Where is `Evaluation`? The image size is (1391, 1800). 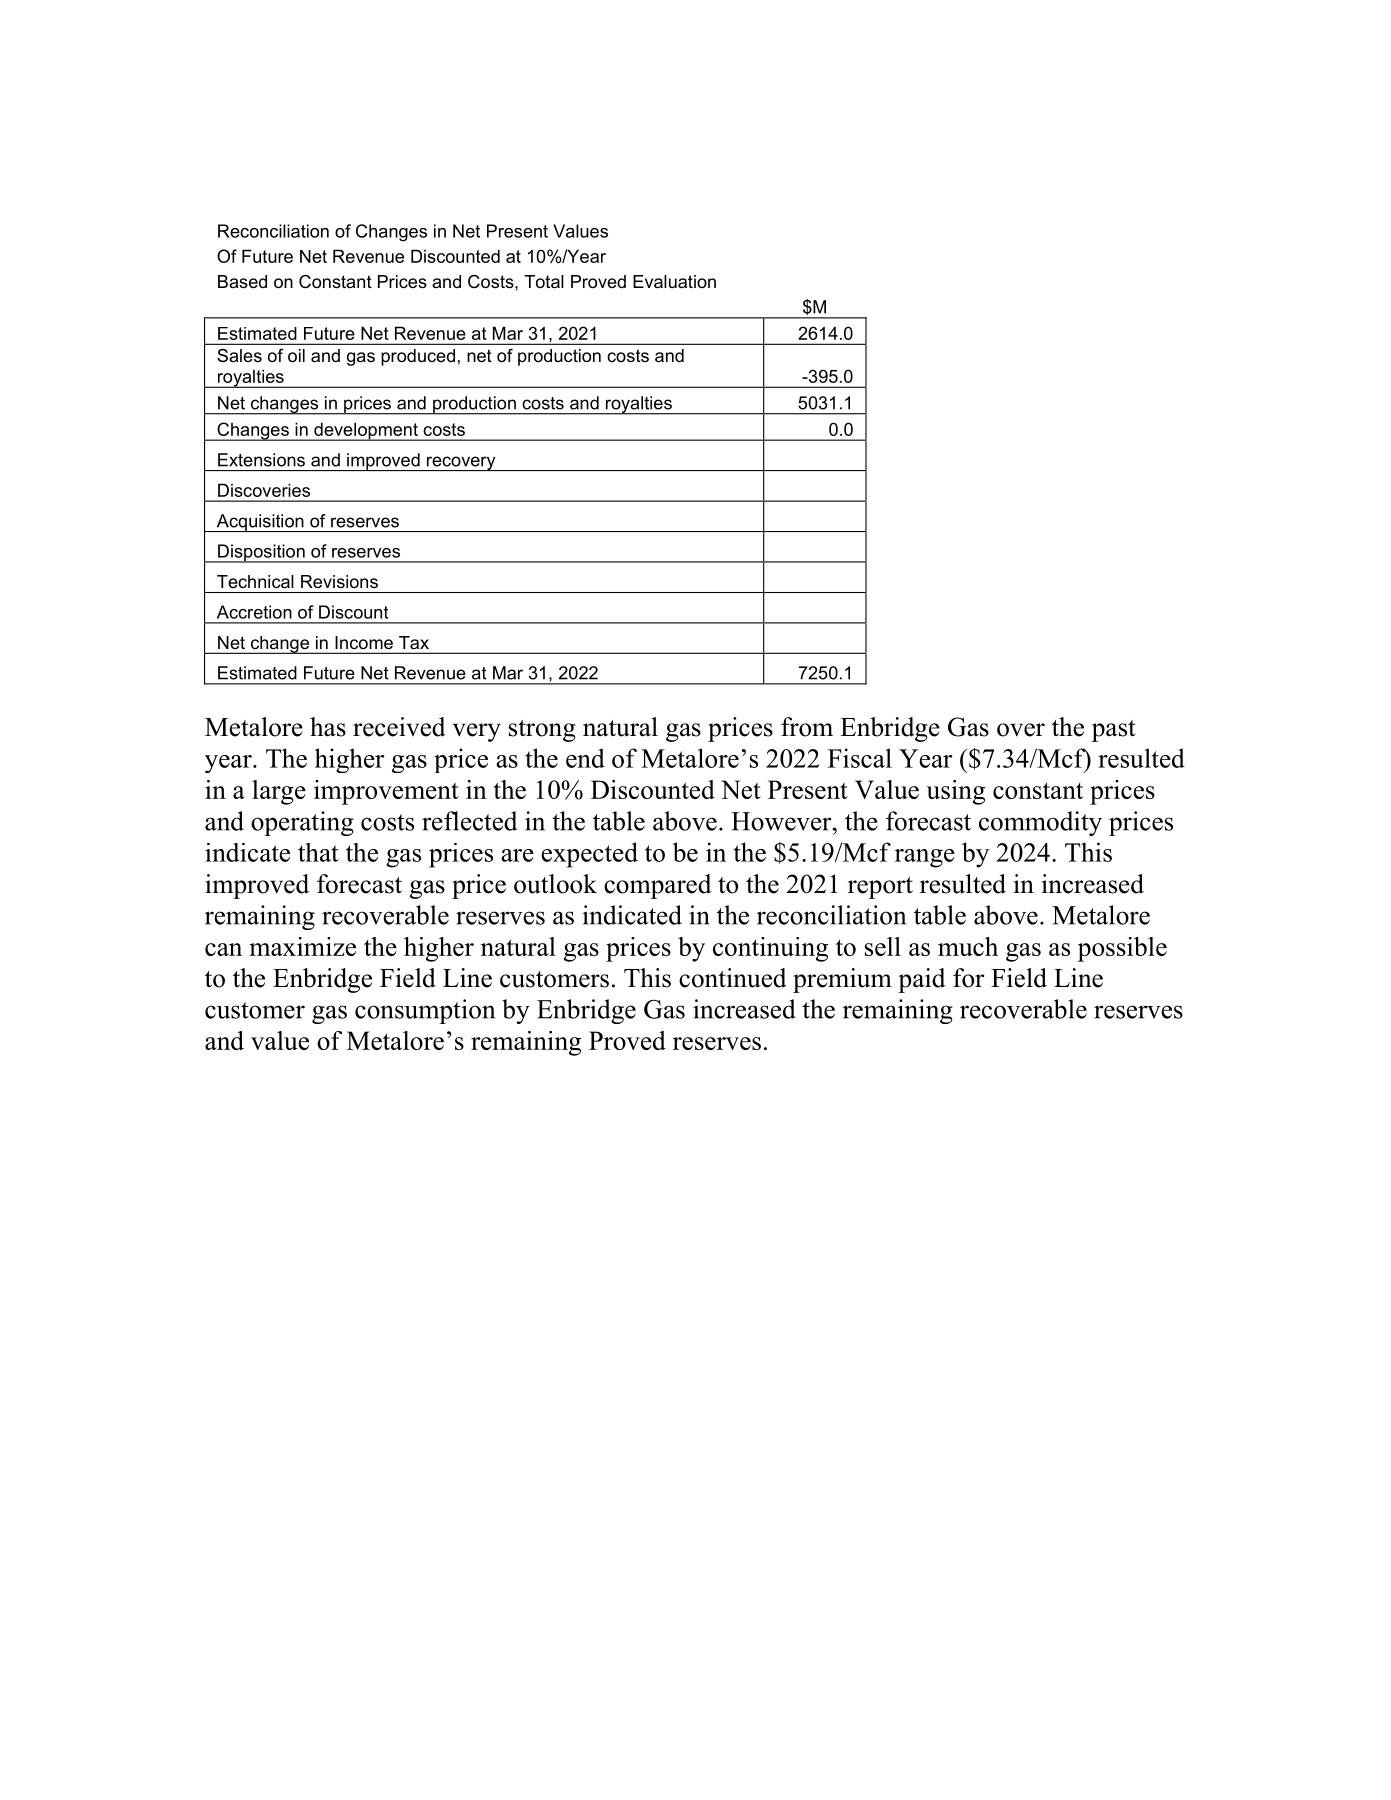
Evaluation is located at coordinates (674, 282).
